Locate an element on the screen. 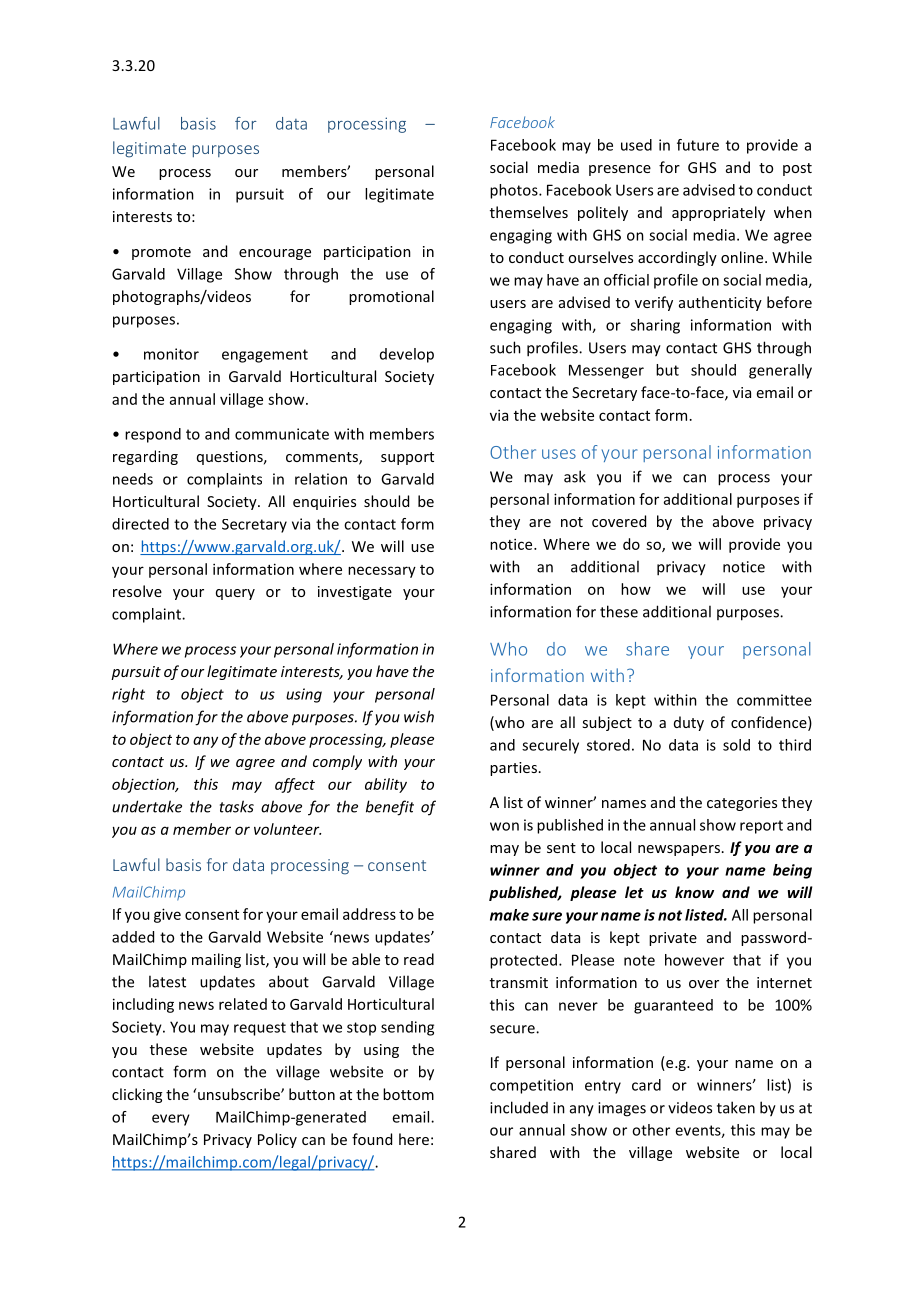  know is located at coordinates (694, 892).
